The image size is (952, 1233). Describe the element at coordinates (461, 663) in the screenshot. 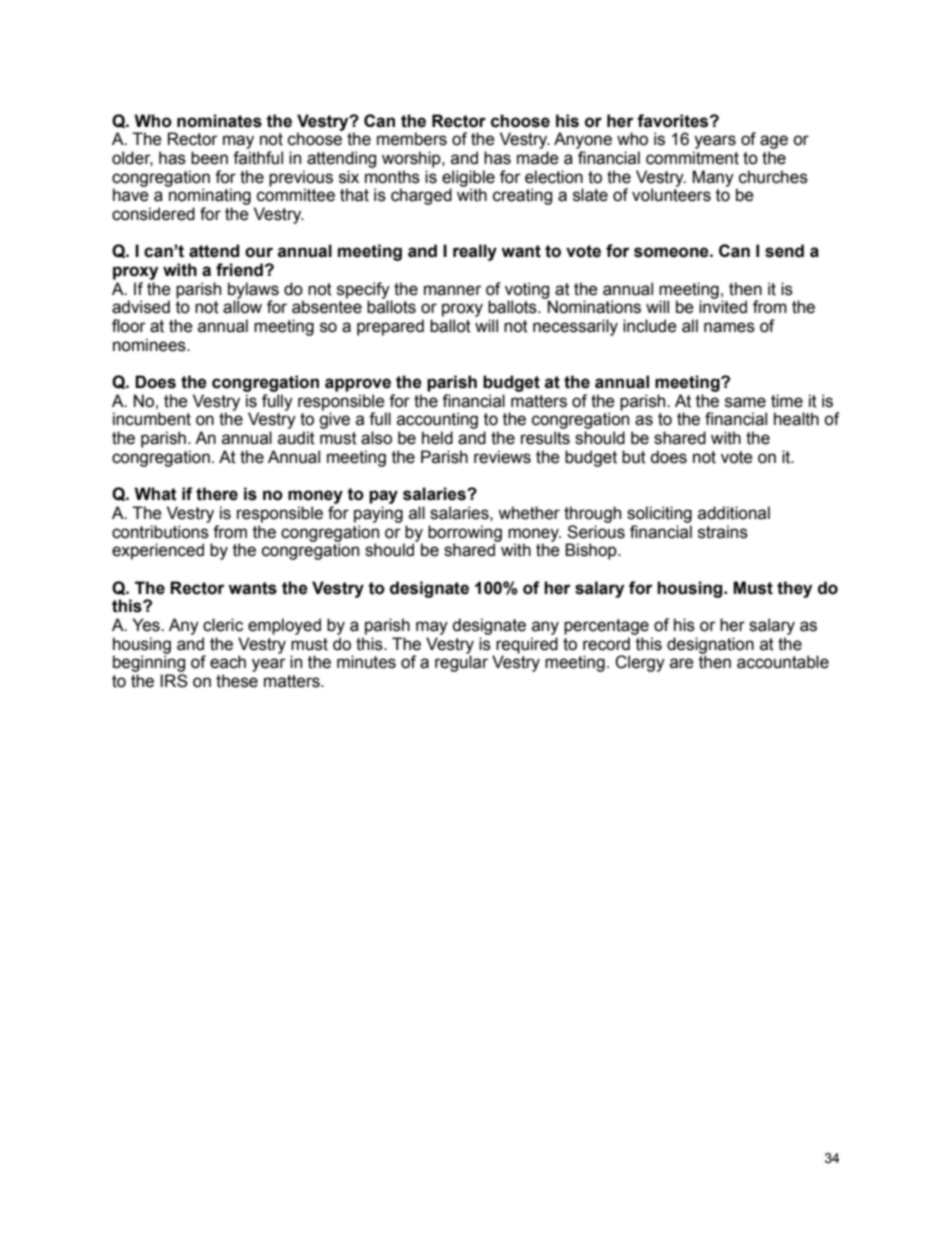

I see `regular` at that location.
